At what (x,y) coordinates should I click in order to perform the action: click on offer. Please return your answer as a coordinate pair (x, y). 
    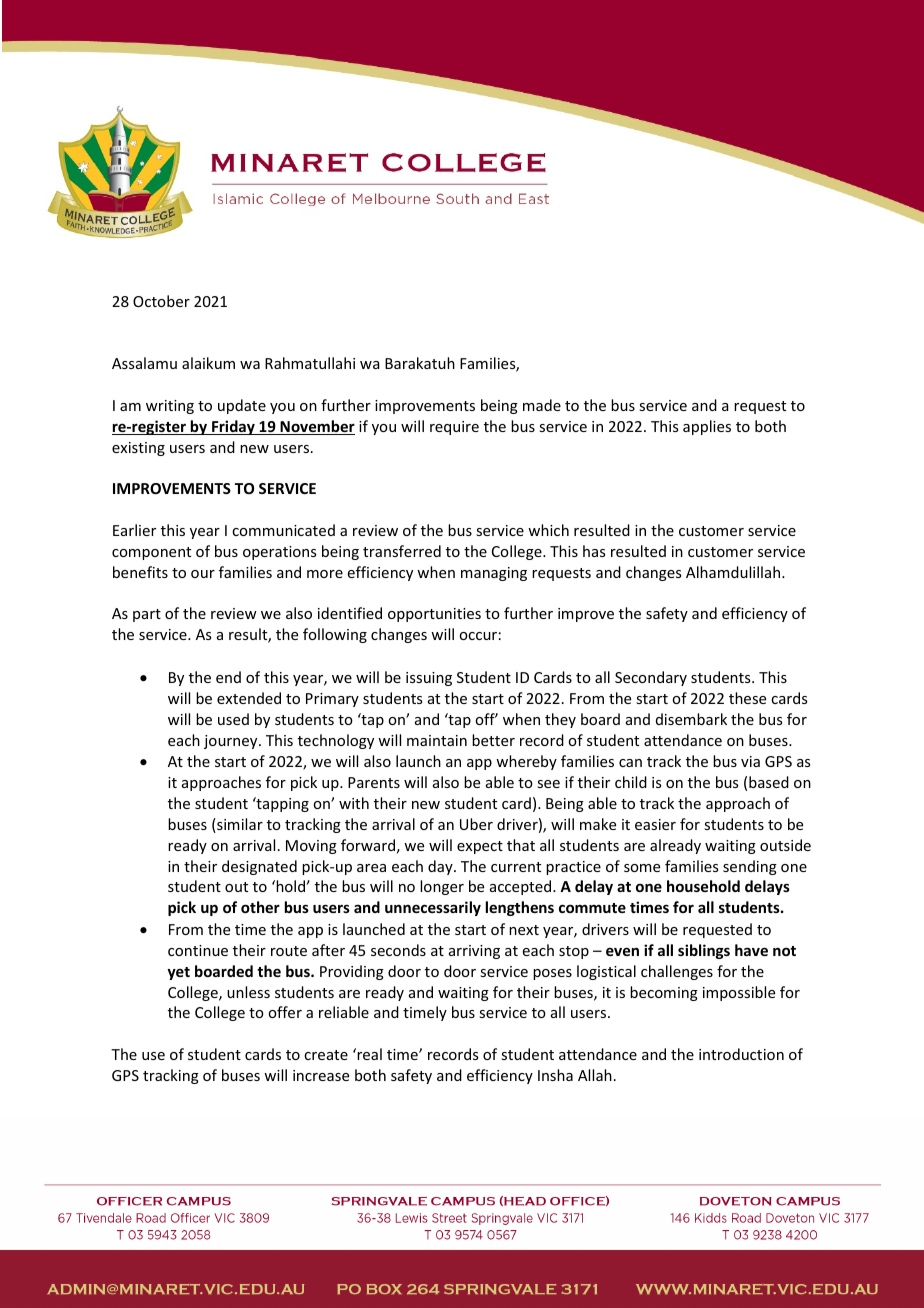
    Looking at the image, I should click on (285, 1012).
